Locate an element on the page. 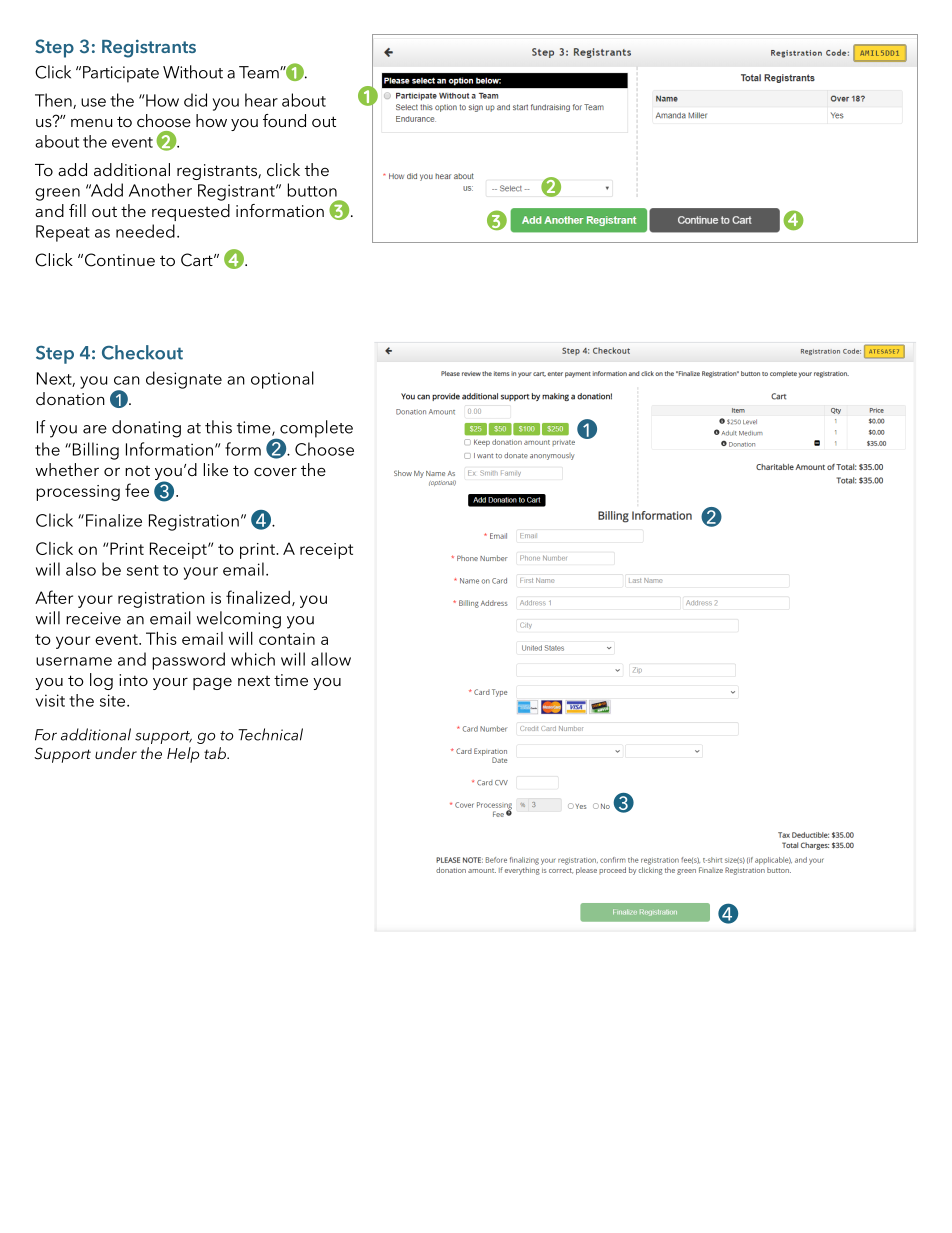 Image resolution: width=952 pixels, height=1233 pixels. menu is located at coordinates (92, 122).
